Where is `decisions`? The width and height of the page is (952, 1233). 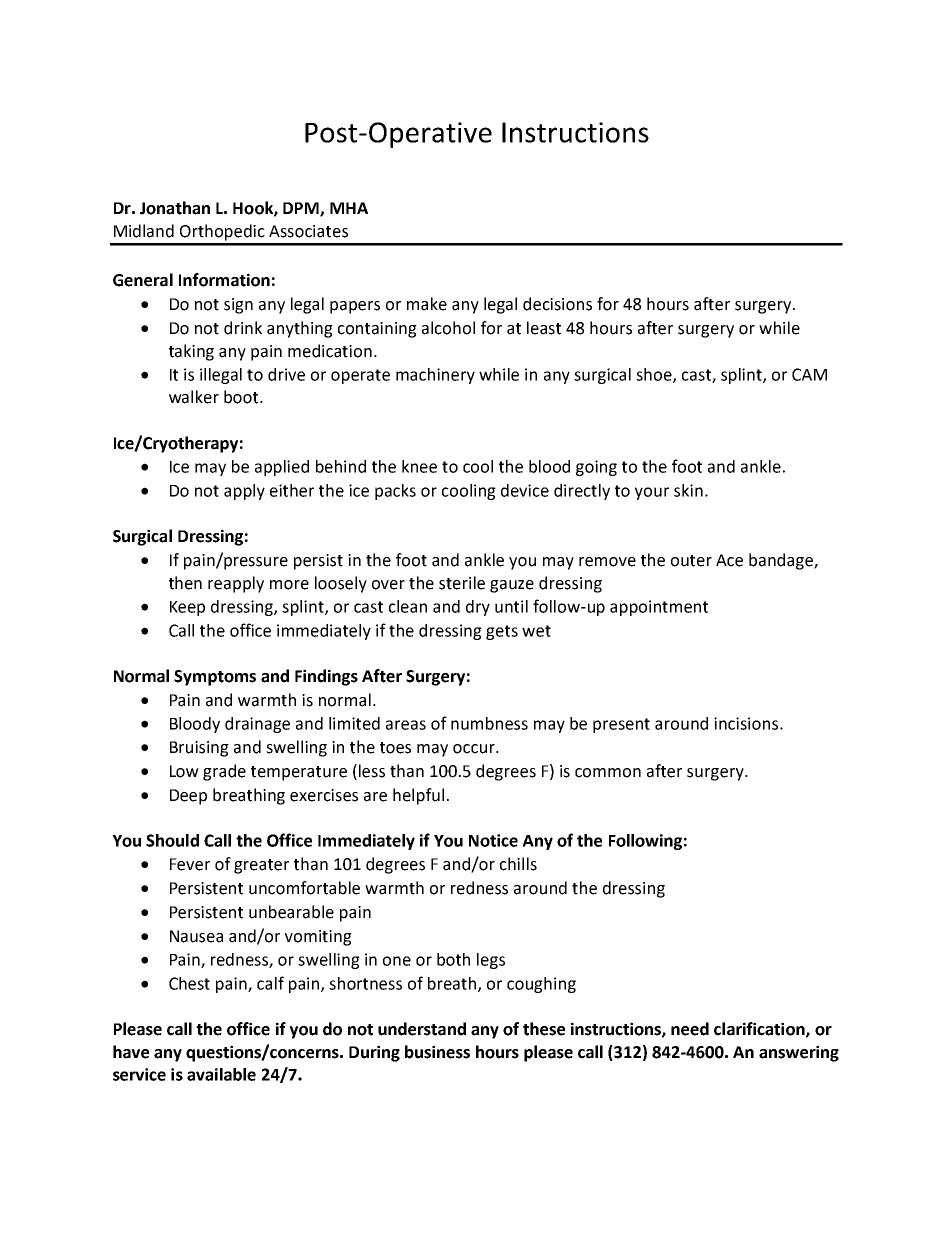
decisions is located at coordinates (557, 304).
